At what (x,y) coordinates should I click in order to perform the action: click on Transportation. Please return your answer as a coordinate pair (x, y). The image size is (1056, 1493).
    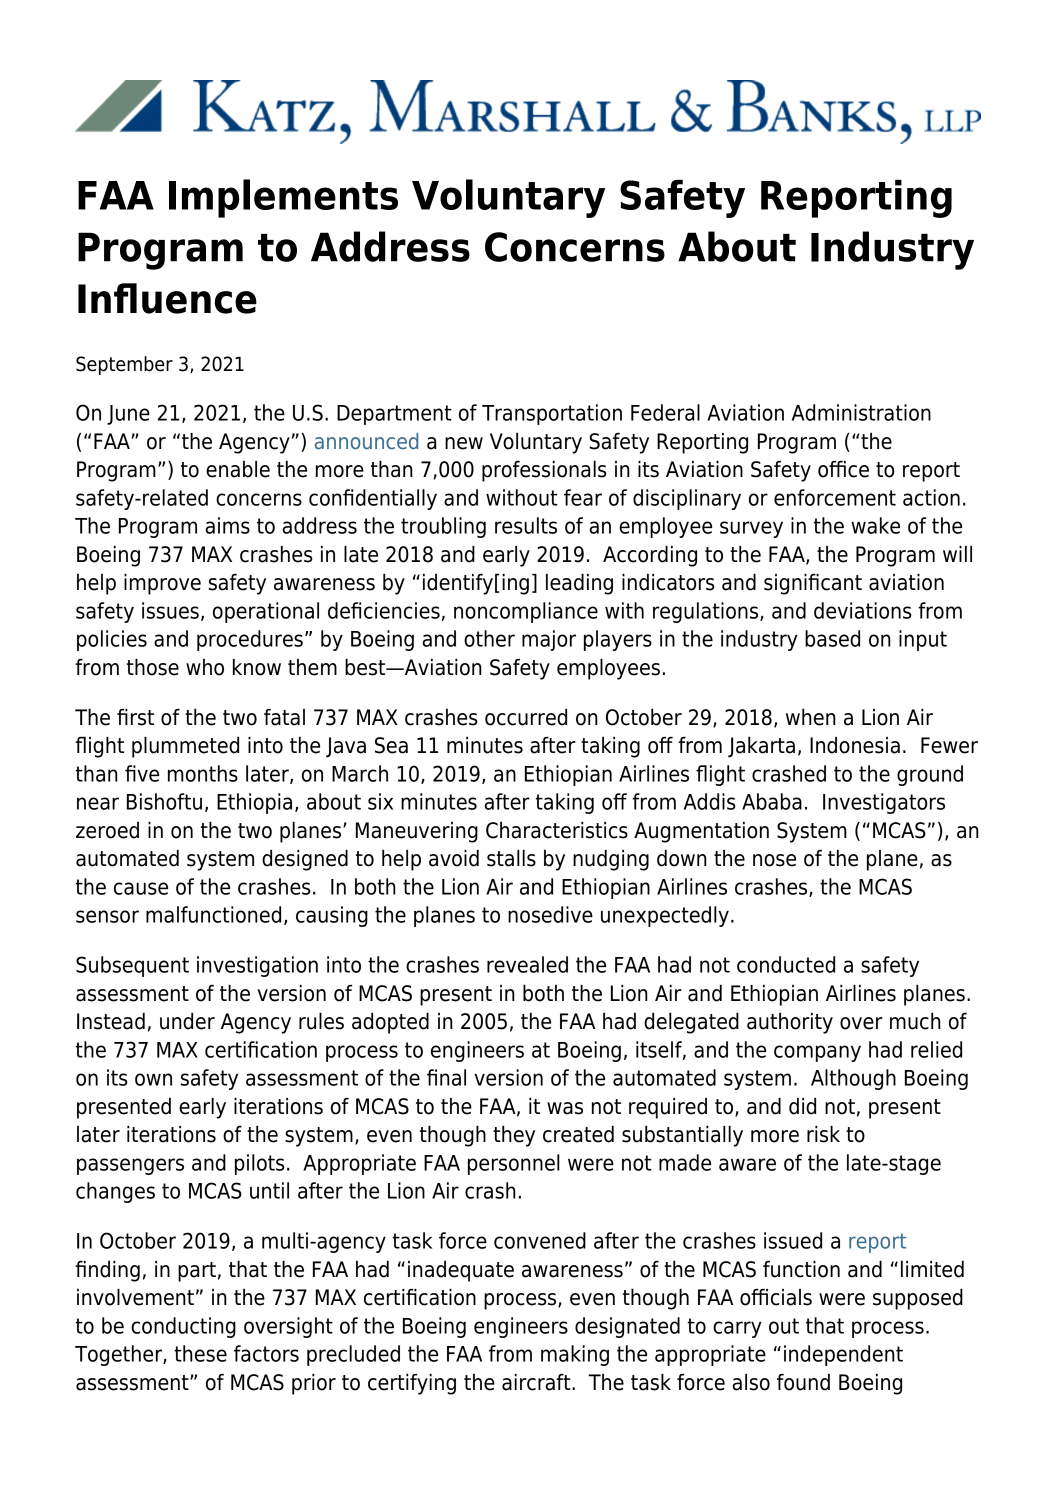
    Looking at the image, I should click on (552, 414).
